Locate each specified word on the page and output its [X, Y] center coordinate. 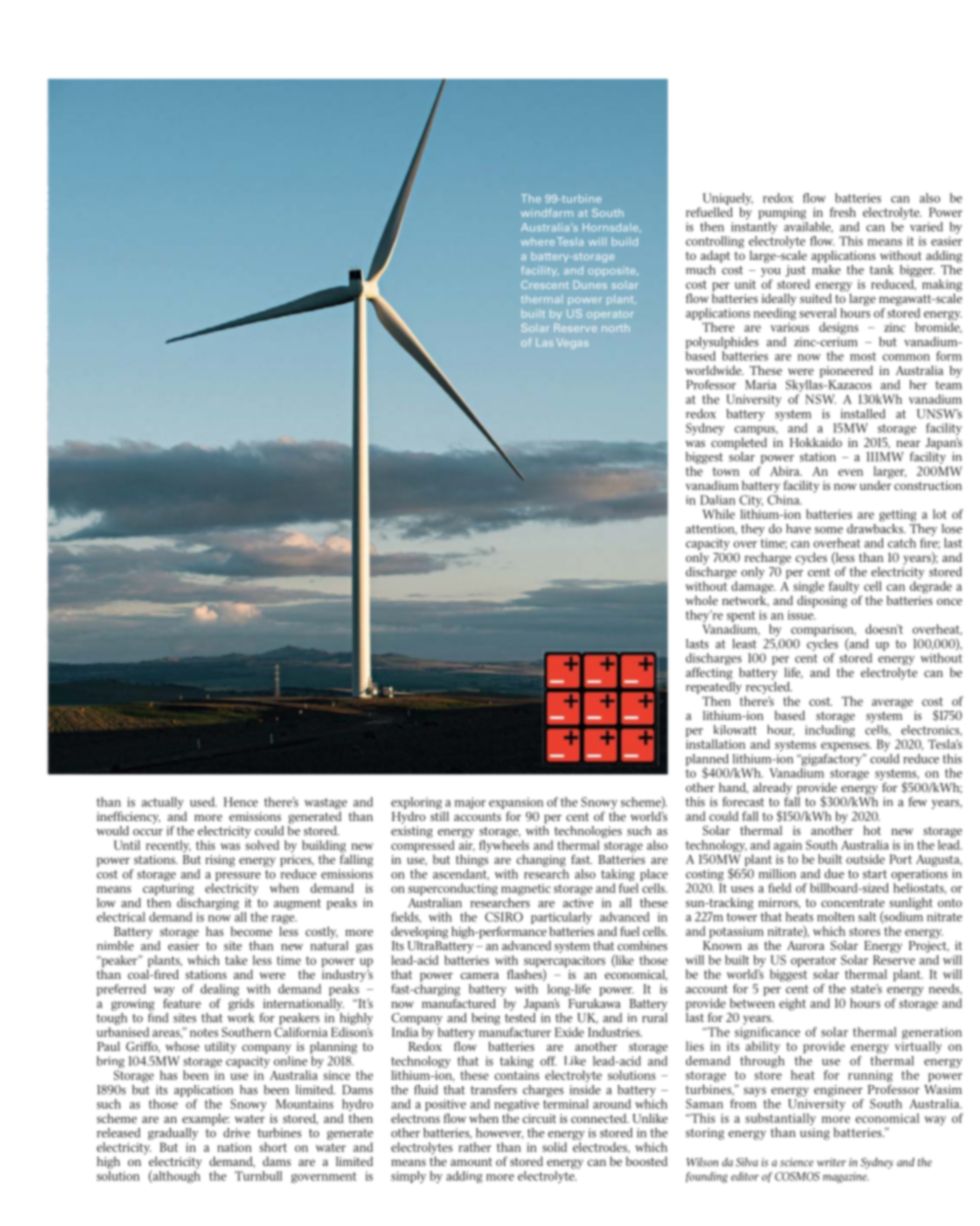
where [538, 242]
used [203, 802]
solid [554, 1147]
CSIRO [504, 917]
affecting [709, 673]
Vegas [572, 343]
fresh [843, 212]
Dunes [590, 285]
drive [236, 1133]
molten [835, 917]
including [830, 731]
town [726, 471]
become [251, 931]
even [850, 472]
